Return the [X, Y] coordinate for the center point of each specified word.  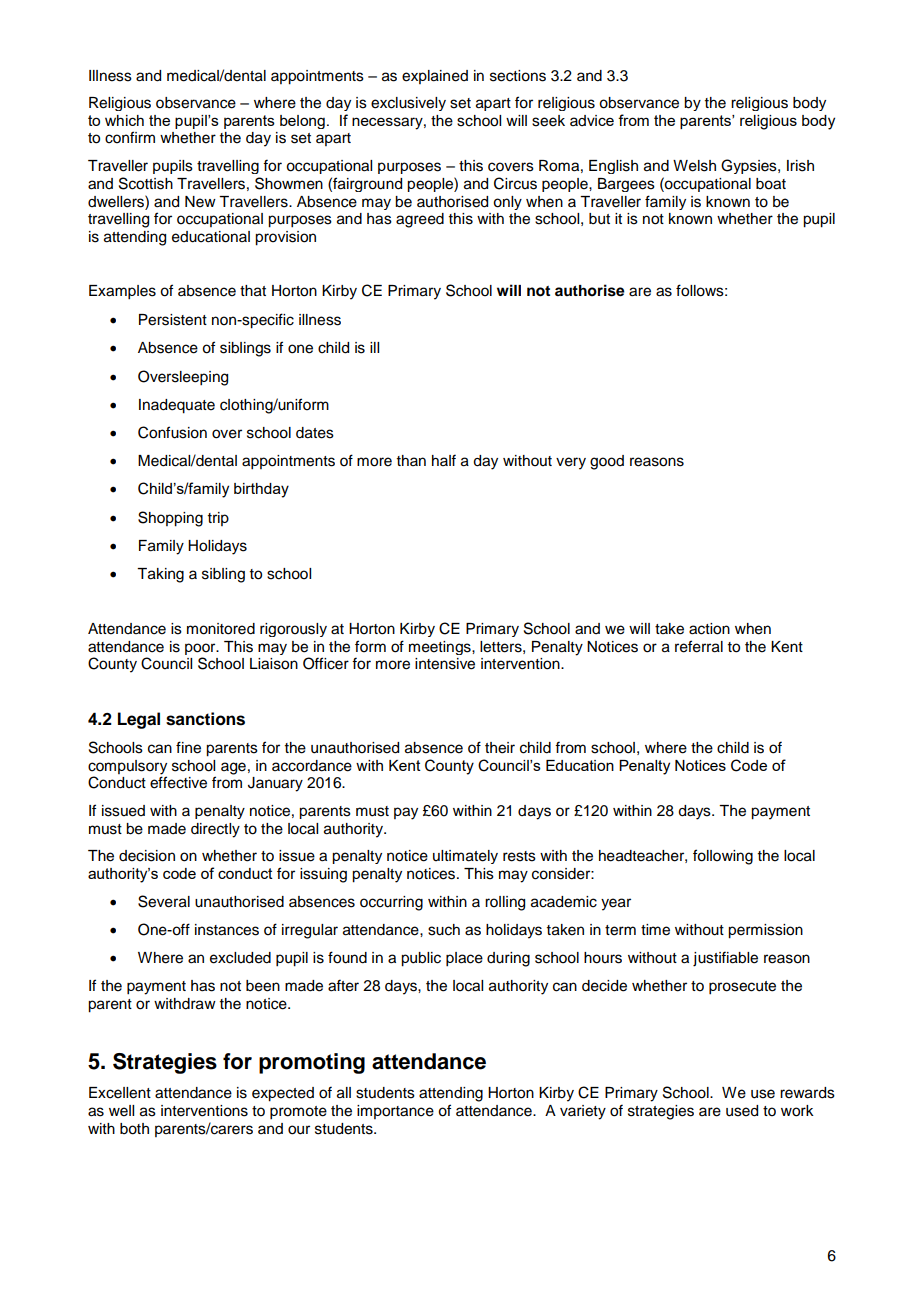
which [124, 120]
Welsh [694, 166]
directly [215, 830]
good [607, 462]
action [709, 629]
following [723, 857]
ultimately [465, 857]
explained [435, 77]
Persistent [173, 320]
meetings [441, 648]
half [444, 460]
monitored [221, 629]
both [134, 1129]
